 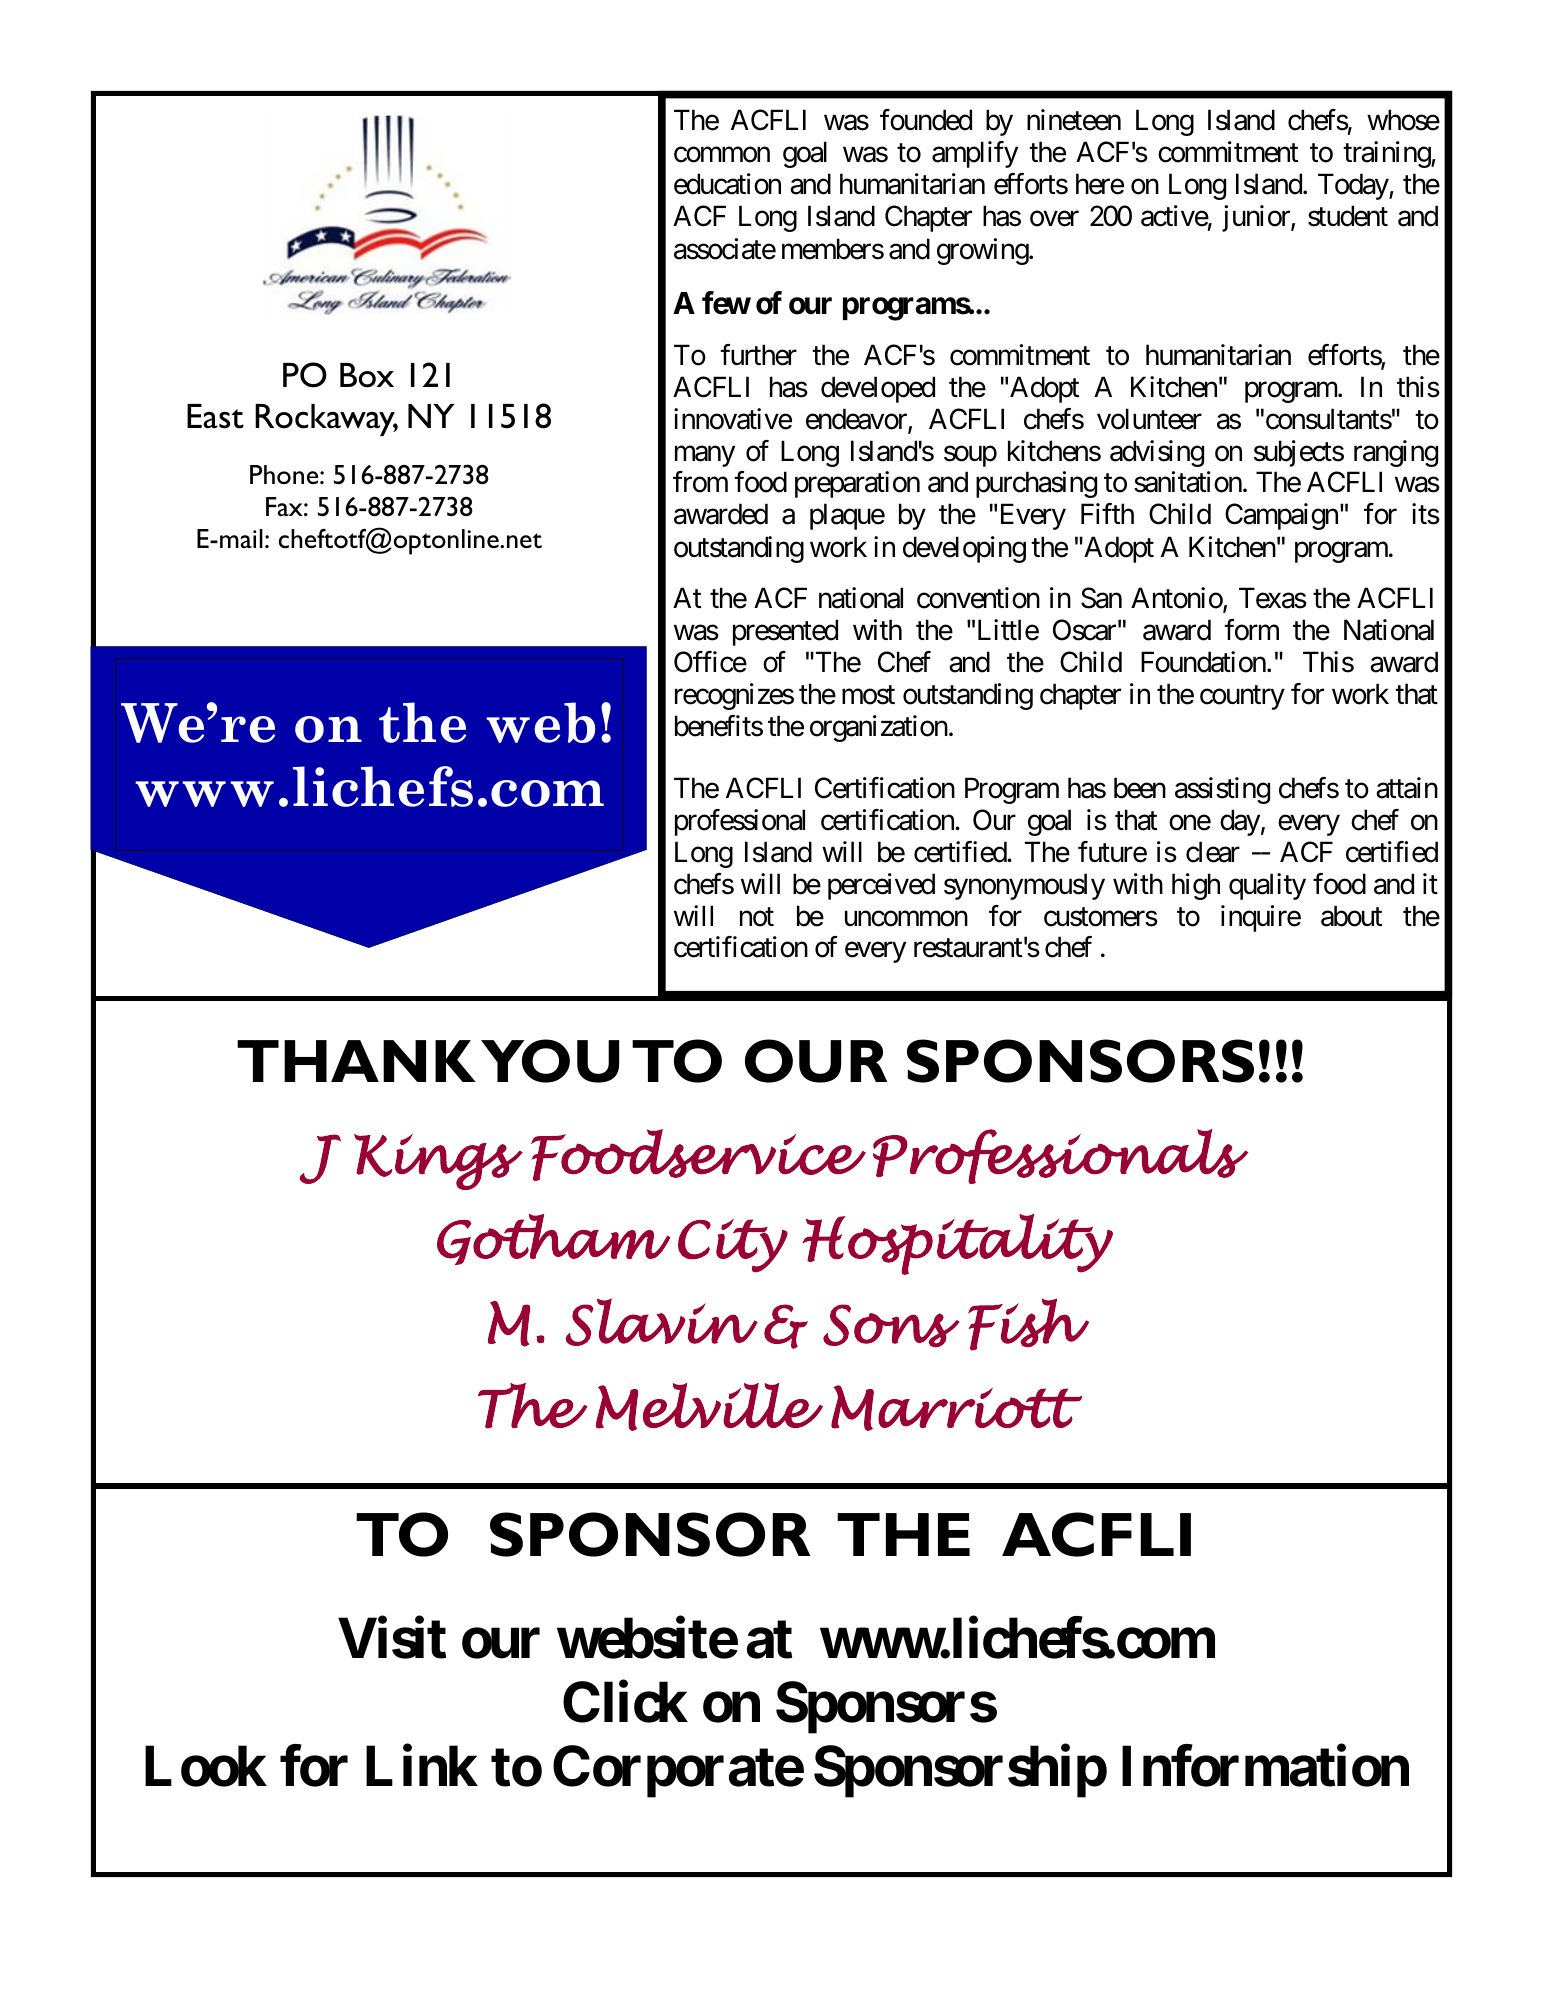 What do you see at coordinates (422, 1765) in the screenshot?
I see `Link` at bounding box center [422, 1765].
